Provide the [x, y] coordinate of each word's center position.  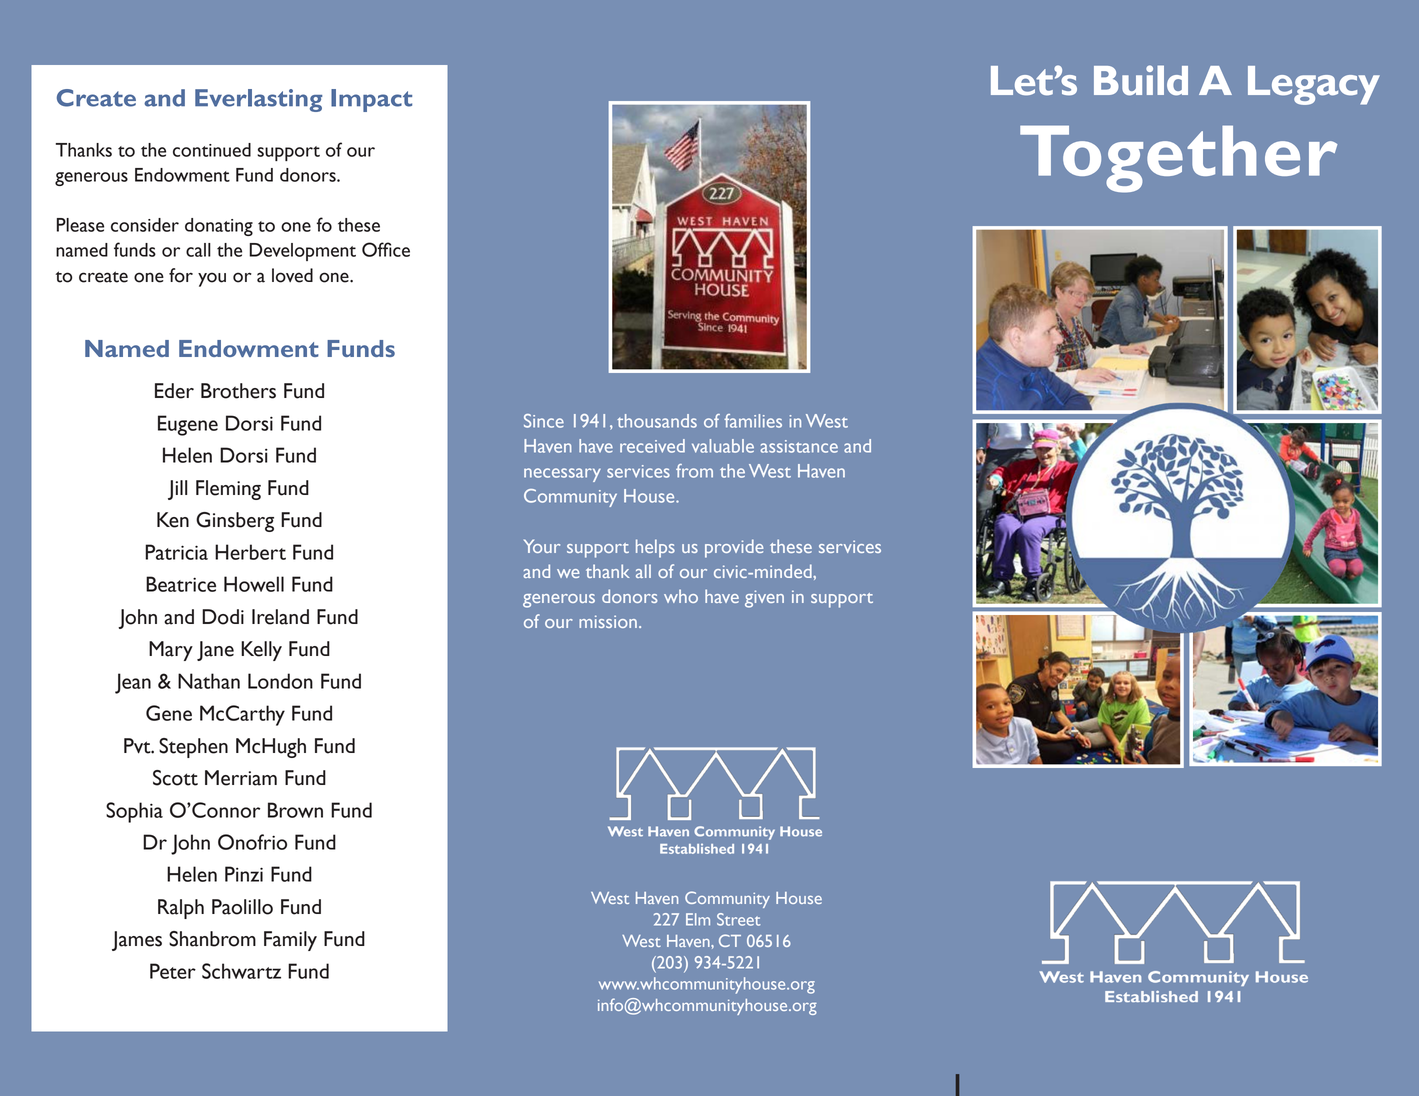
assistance [799, 446]
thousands [657, 421]
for [181, 275]
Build [1141, 80]
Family [290, 941]
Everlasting [258, 100]
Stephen [193, 748]
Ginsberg [235, 522]
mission [608, 621]
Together [1178, 159]
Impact [371, 100]
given [764, 599]
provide [734, 548]
